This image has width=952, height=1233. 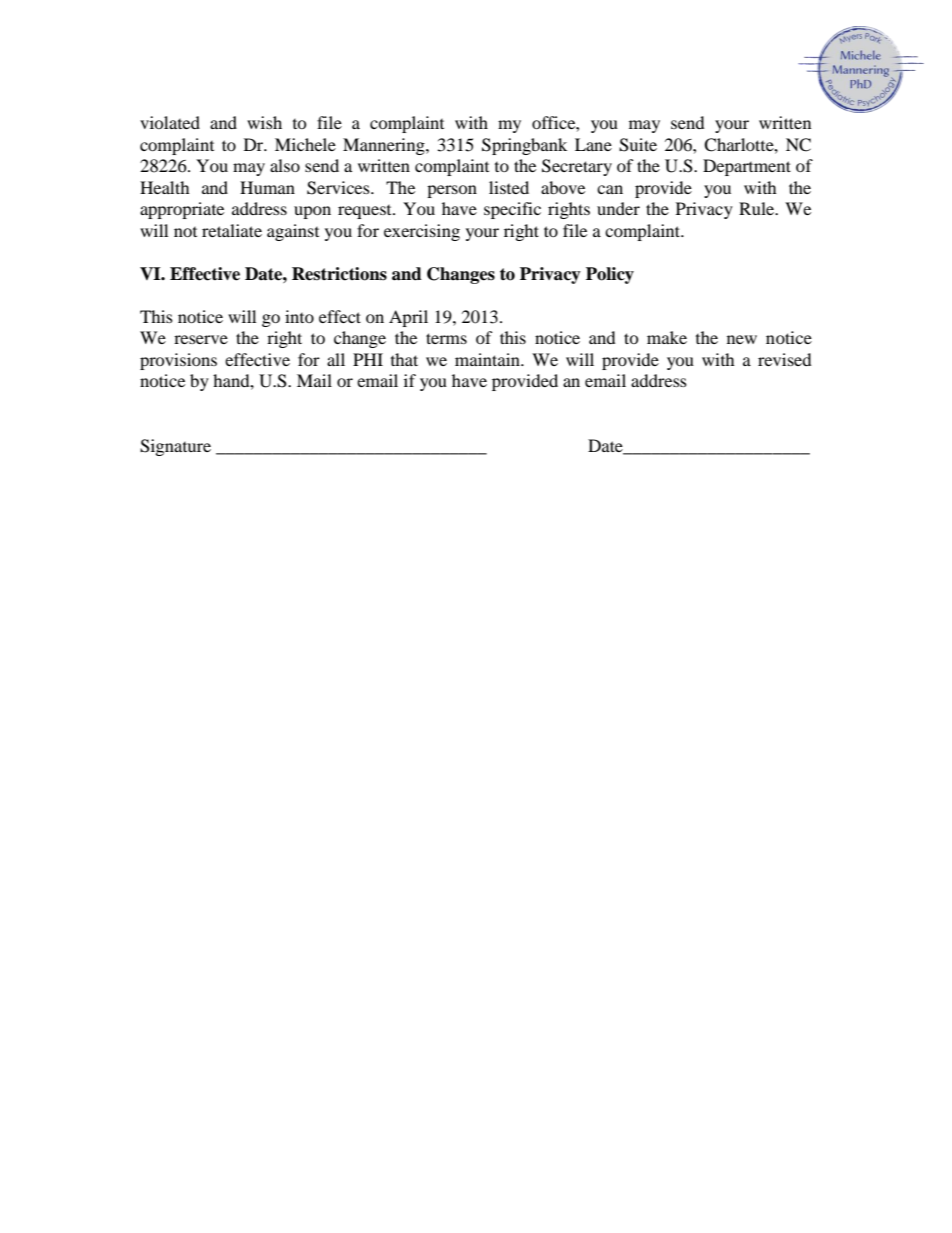 I want to click on maintain, so click(x=488, y=359).
